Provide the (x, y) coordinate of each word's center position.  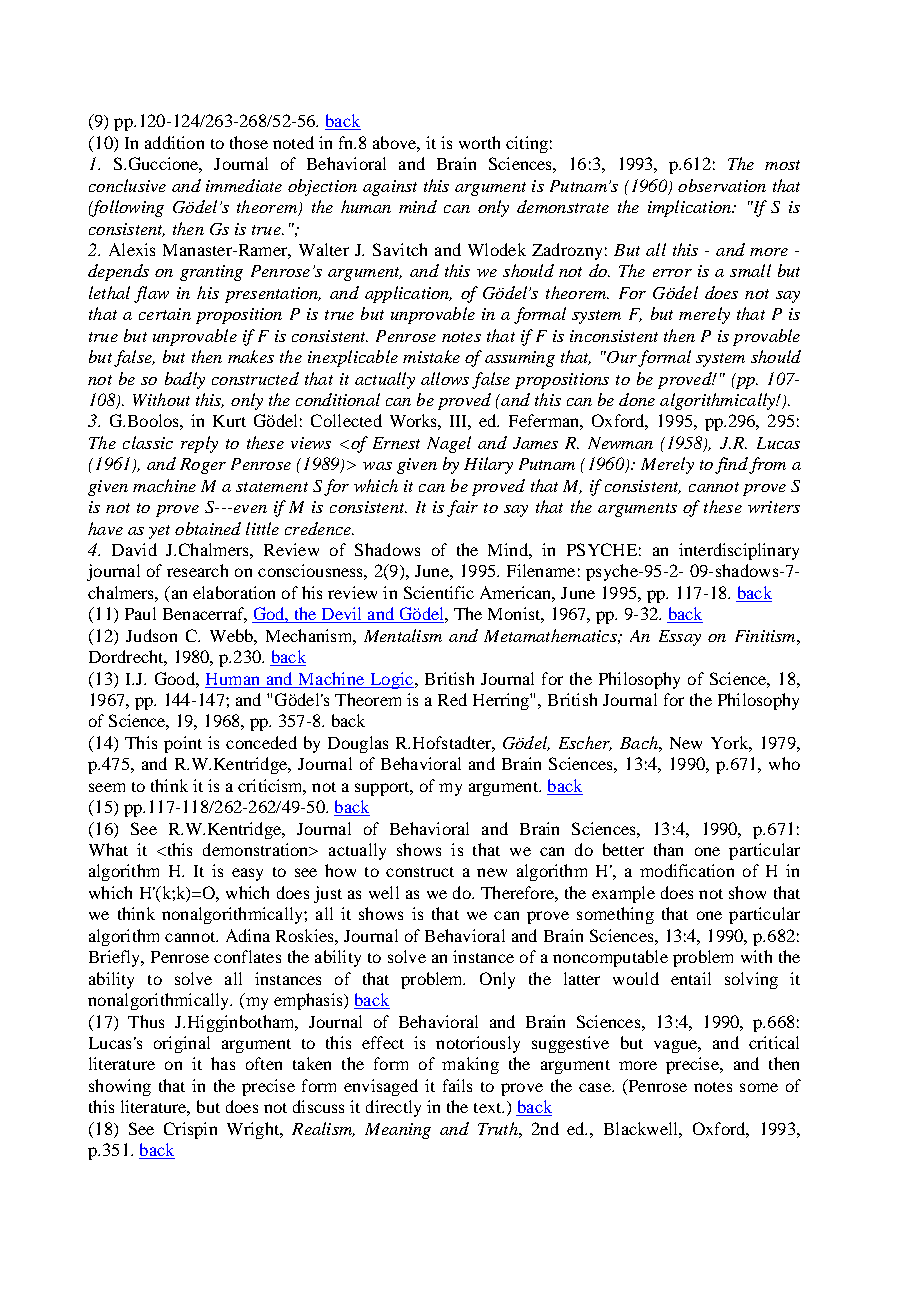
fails (457, 1085)
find (731, 465)
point (183, 744)
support (383, 789)
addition (174, 142)
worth (479, 142)
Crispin (190, 1130)
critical (774, 1042)
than (668, 849)
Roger (203, 466)
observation (722, 185)
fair (462, 508)
